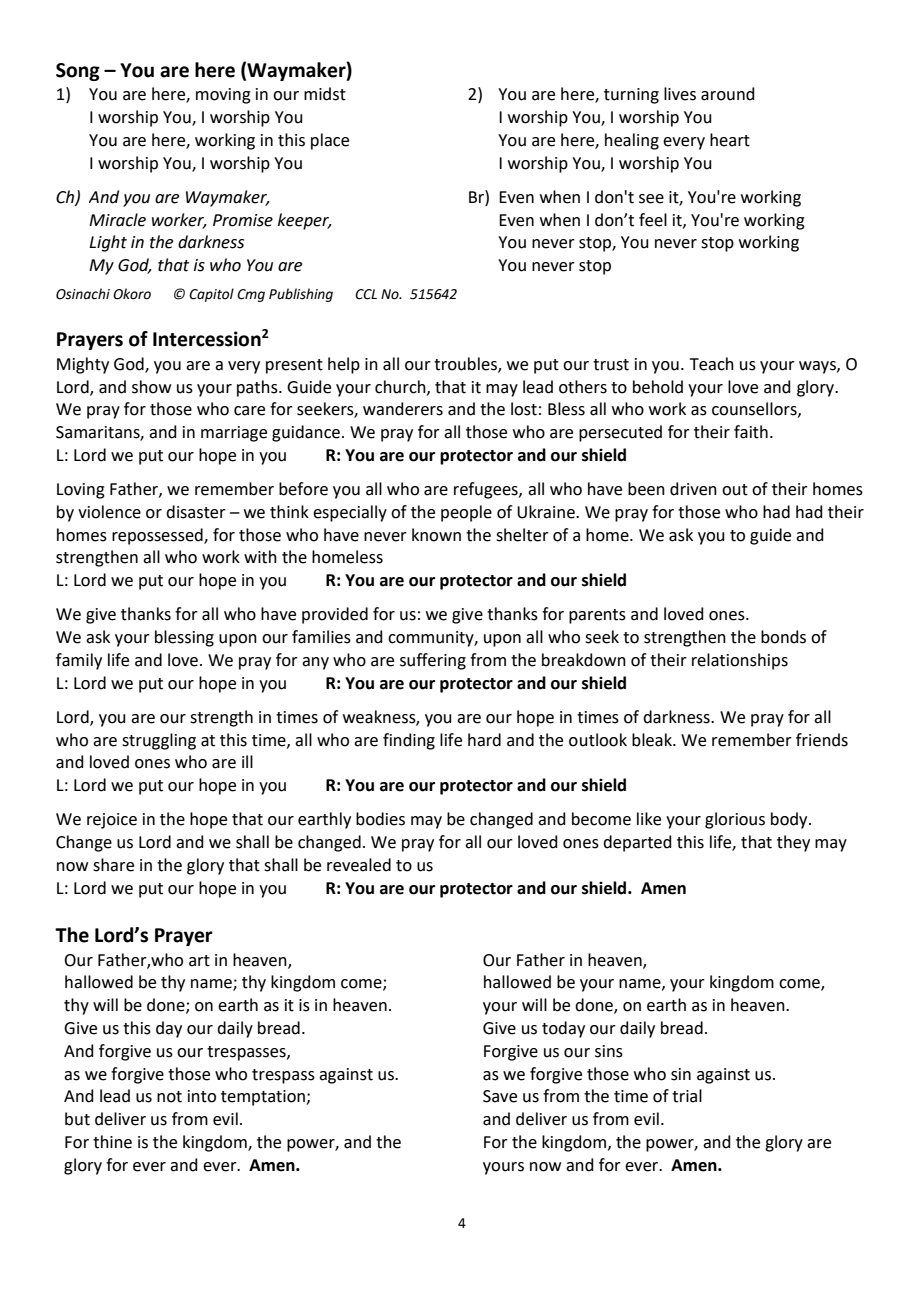  What do you see at coordinates (783, 637) in the screenshot?
I see `bonds` at bounding box center [783, 637].
